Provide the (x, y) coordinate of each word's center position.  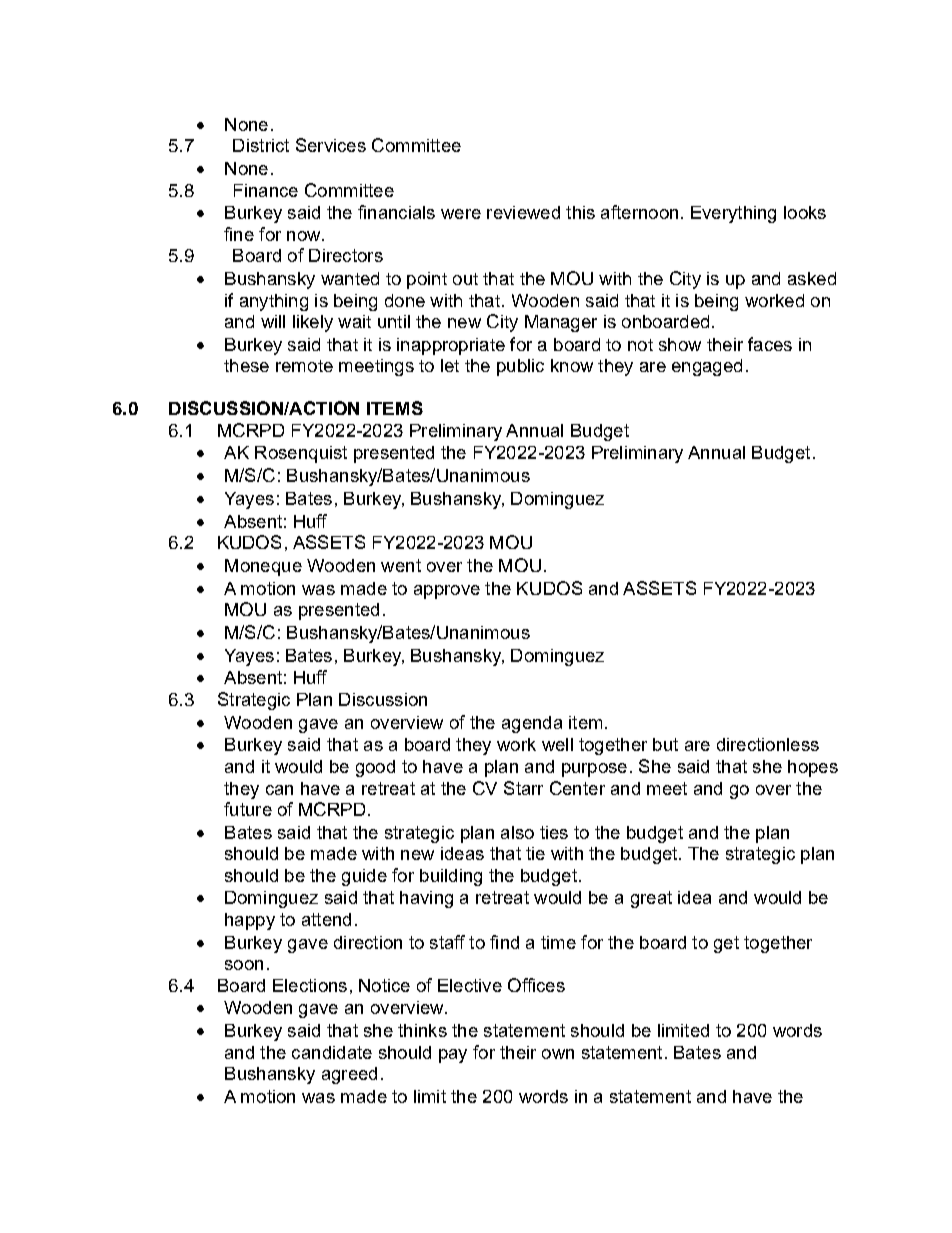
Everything (733, 214)
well (557, 744)
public (520, 367)
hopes (813, 768)
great (651, 899)
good (375, 768)
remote (304, 366)
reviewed (523, 212)
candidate (332, 1052)
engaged (707, 367)
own (558, 1054)
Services (331, 145)
